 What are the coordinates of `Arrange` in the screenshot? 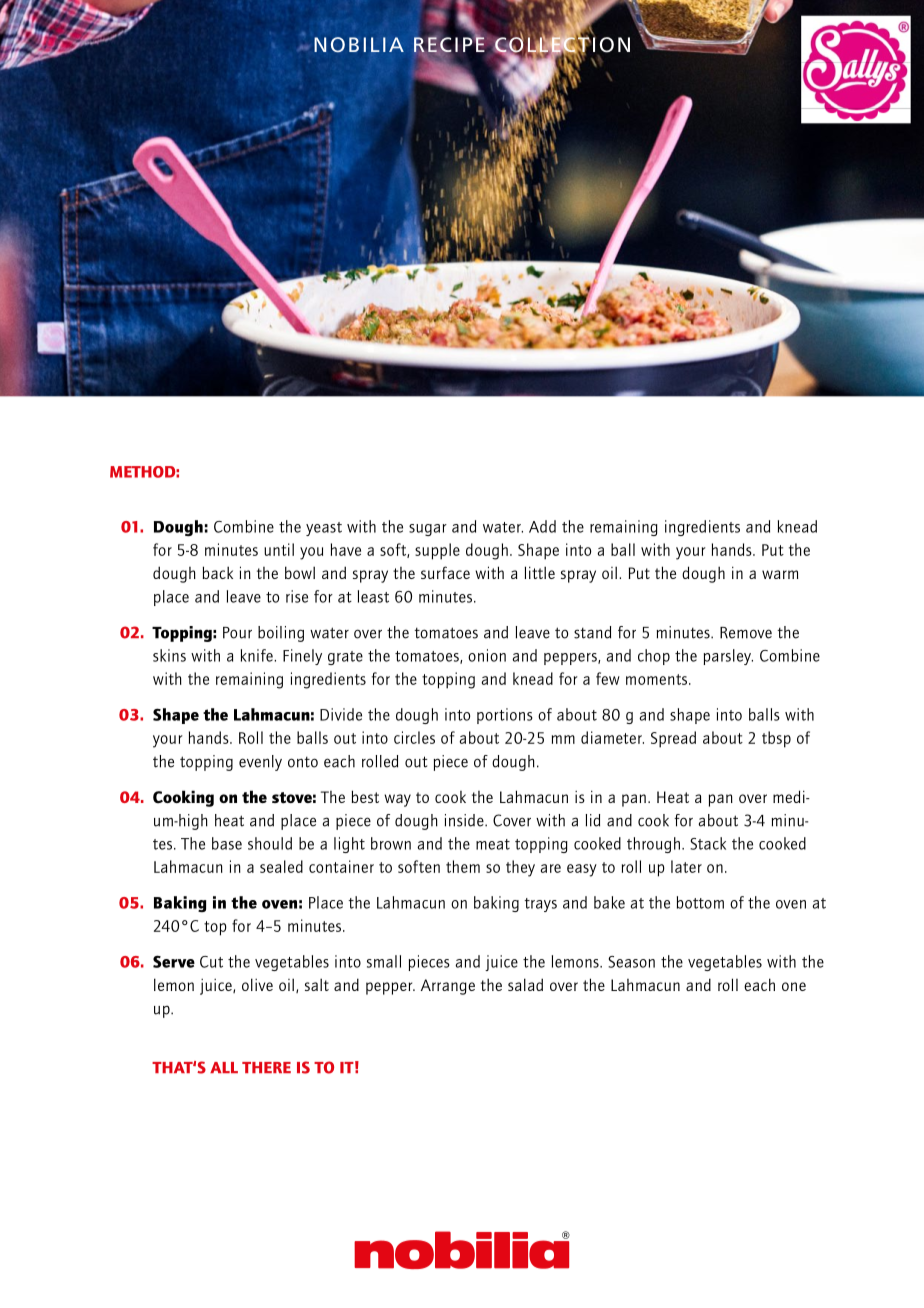 It's located at (448, 987).
